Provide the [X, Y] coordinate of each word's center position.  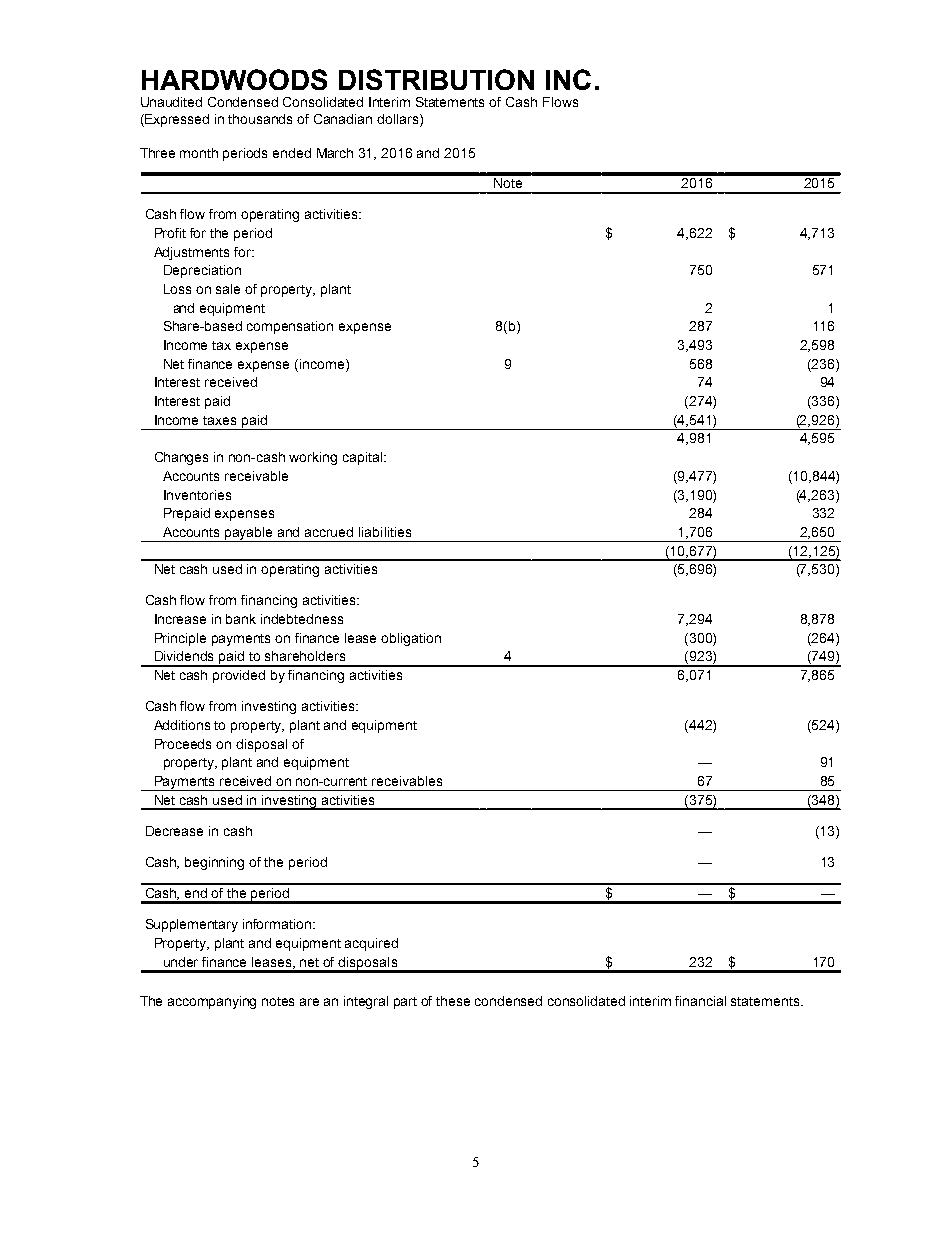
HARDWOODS [234, 79]
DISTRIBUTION [436, 79]
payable [249, 534]
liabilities [385, 532]
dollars [397, 119]
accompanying [212, 1002]
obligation [411, 639]
